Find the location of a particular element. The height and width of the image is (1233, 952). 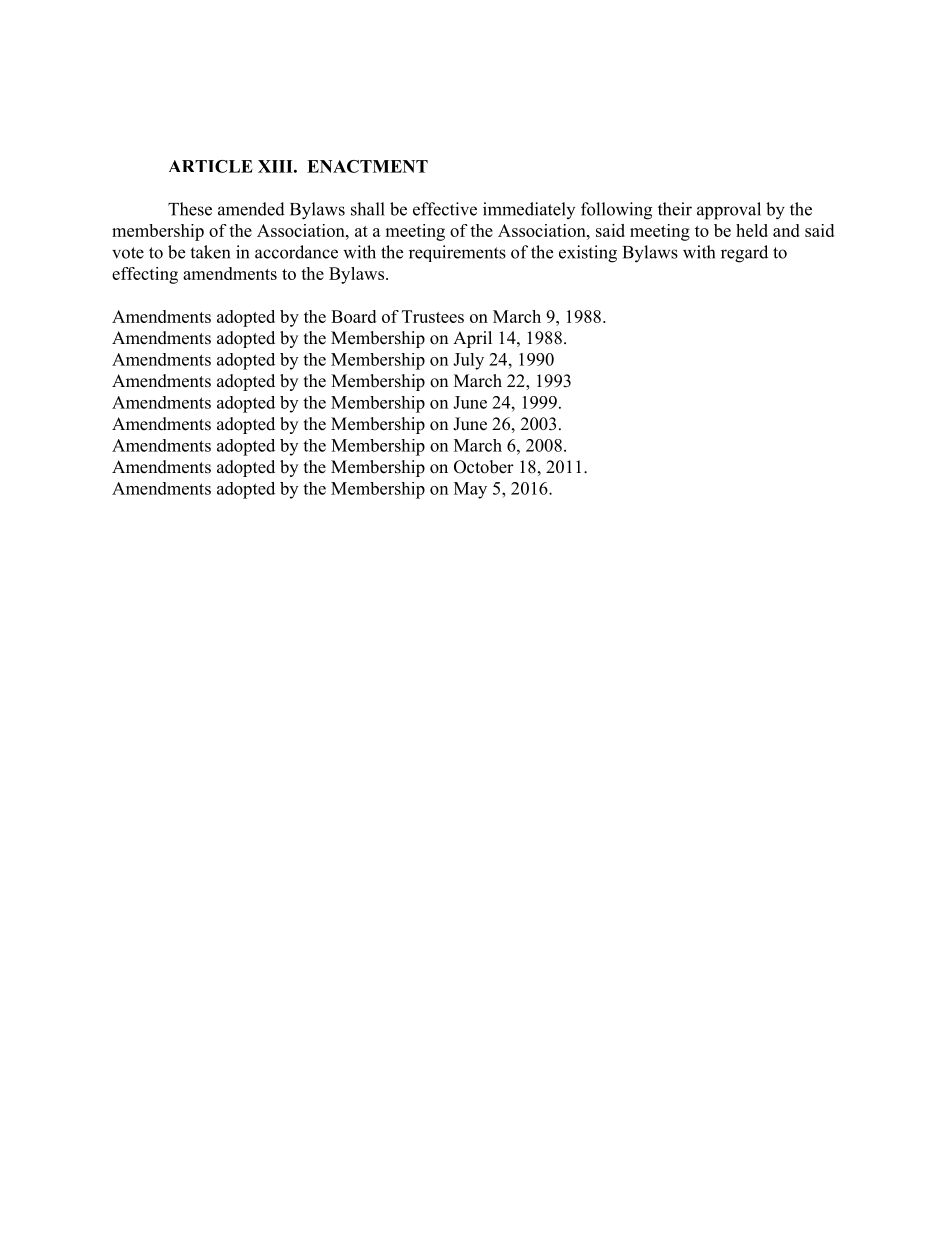

April is located at coordinates (472, 339).
